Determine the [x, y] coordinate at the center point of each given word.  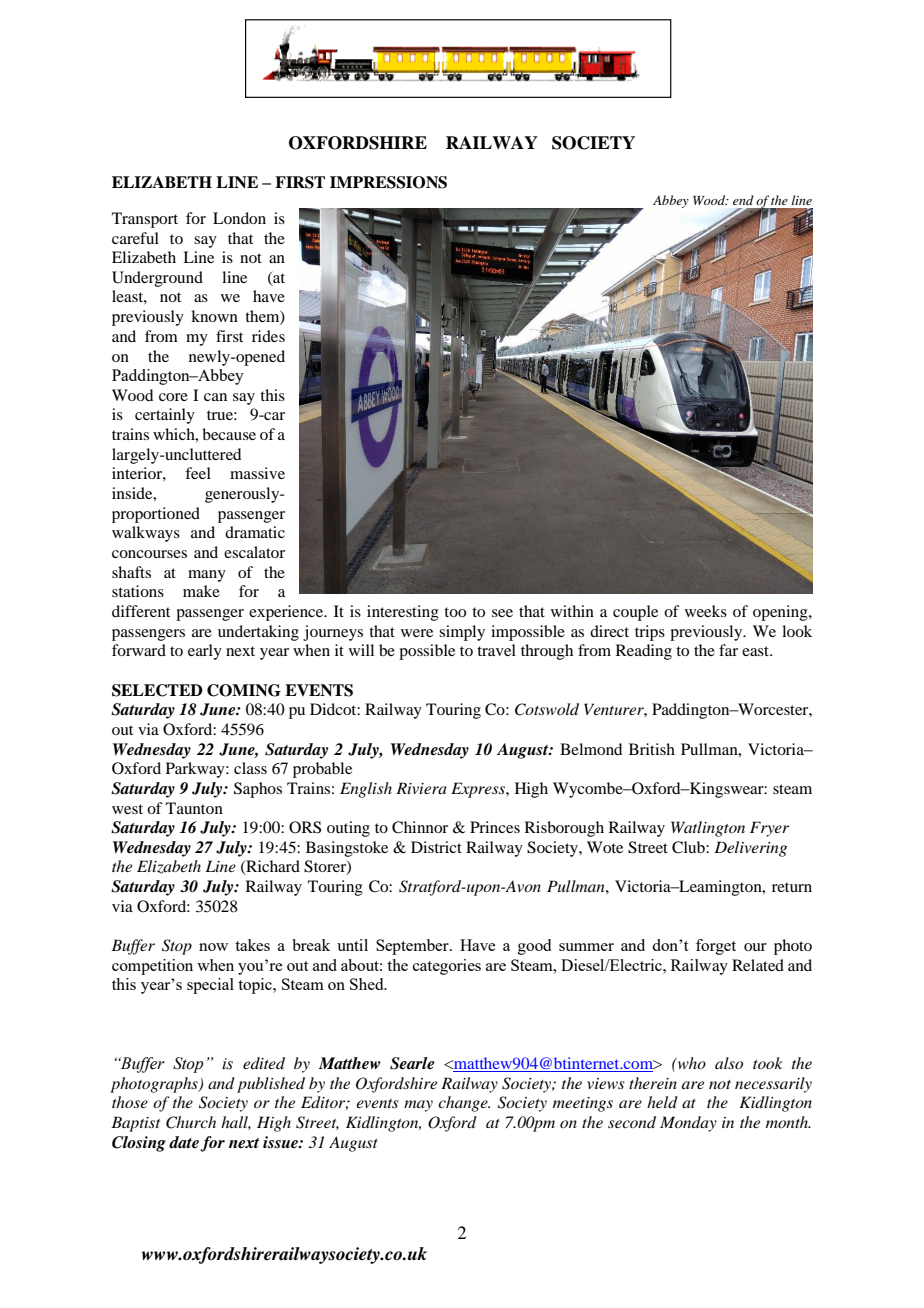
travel [496, 650]
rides [268, 336]
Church [191, 1122]
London [239, 218]
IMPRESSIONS [388, 182]
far [728, 650]
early [205, 652]
